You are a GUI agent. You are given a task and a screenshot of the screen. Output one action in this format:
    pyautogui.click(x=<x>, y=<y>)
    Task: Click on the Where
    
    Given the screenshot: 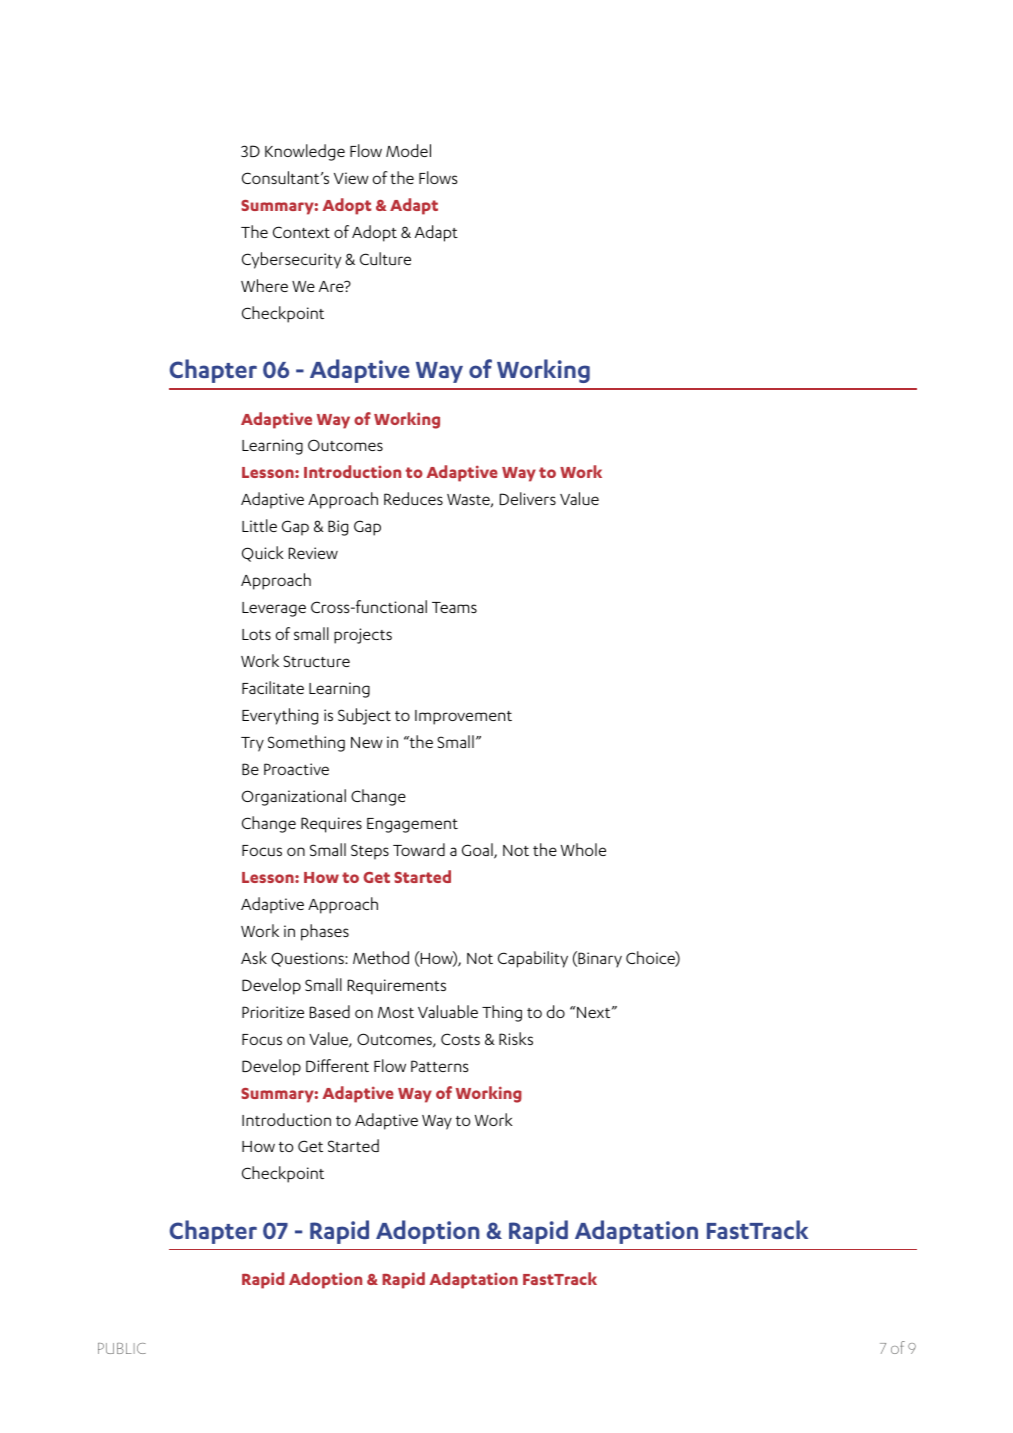 What is the action you would take?
    pyautogui.click(x=264, y=285)
